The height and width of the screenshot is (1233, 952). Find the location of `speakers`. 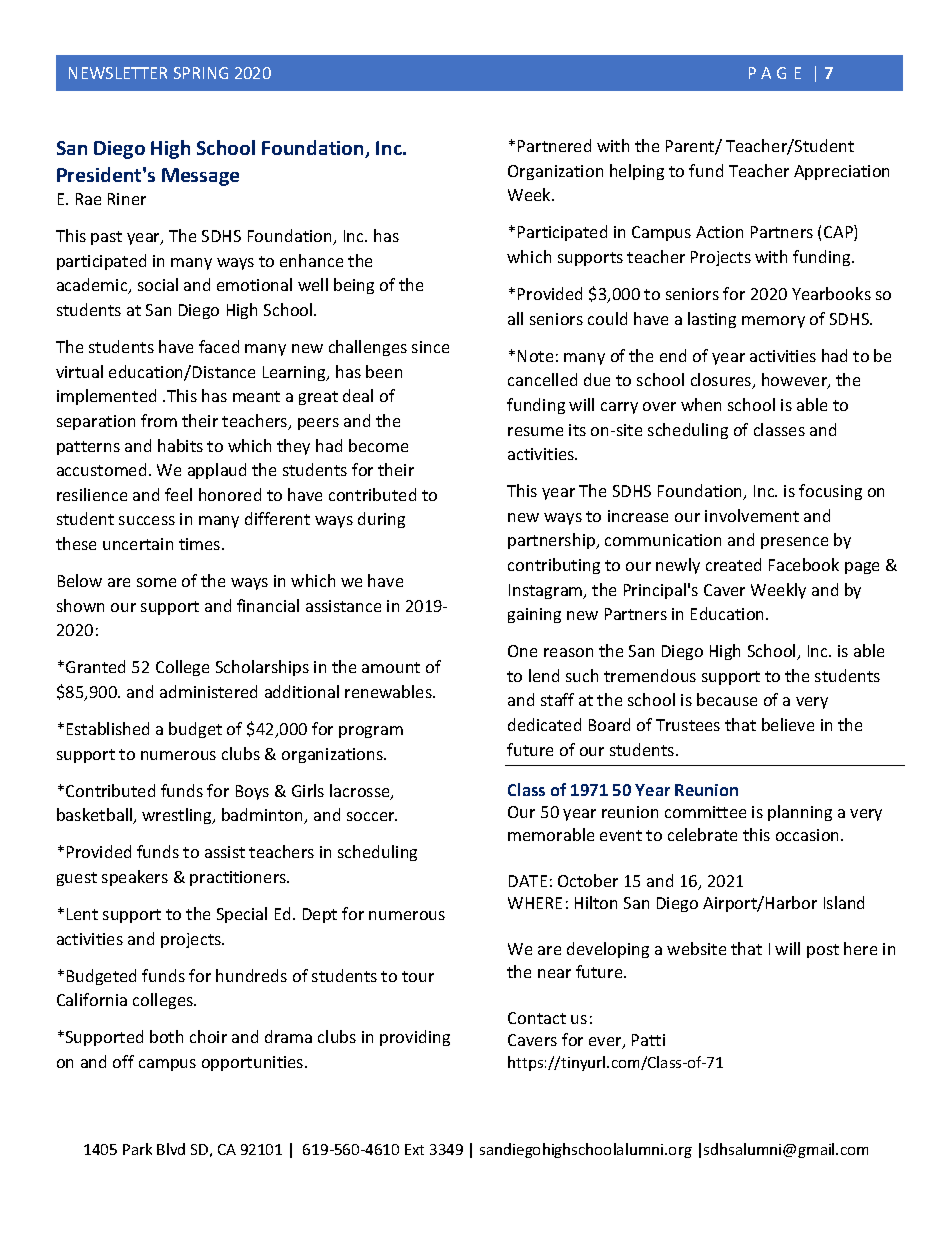

speakers is located at coordinates (135, 878).
